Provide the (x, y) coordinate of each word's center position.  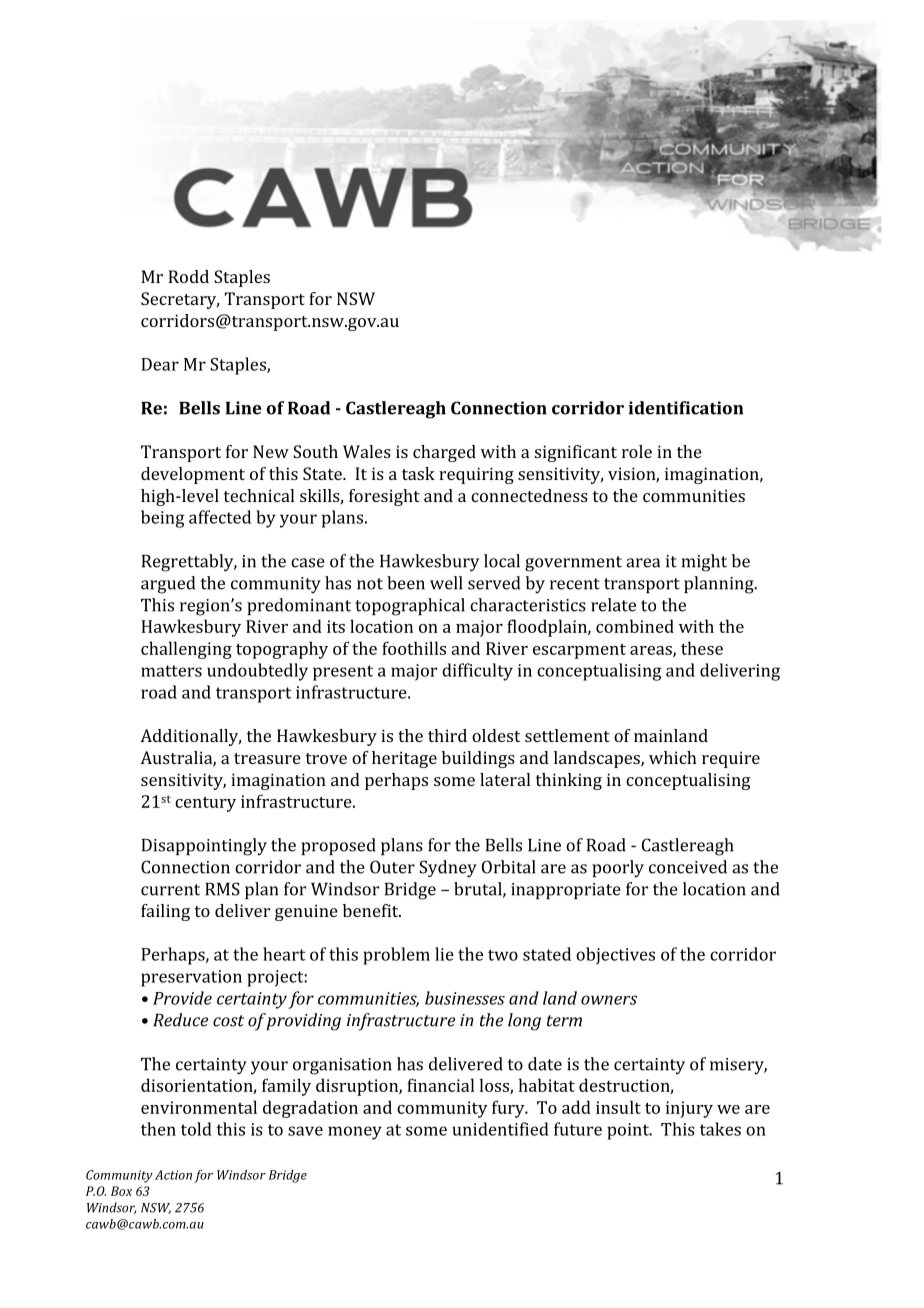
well (446, 583)
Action (173, 1175)
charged (444, 453)
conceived (688, 867)
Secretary (180, 300)
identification (685, 408)
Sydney (448, 869)
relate (613, 605)
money (355, 1133)
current (170, 890)
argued (168, 585)
